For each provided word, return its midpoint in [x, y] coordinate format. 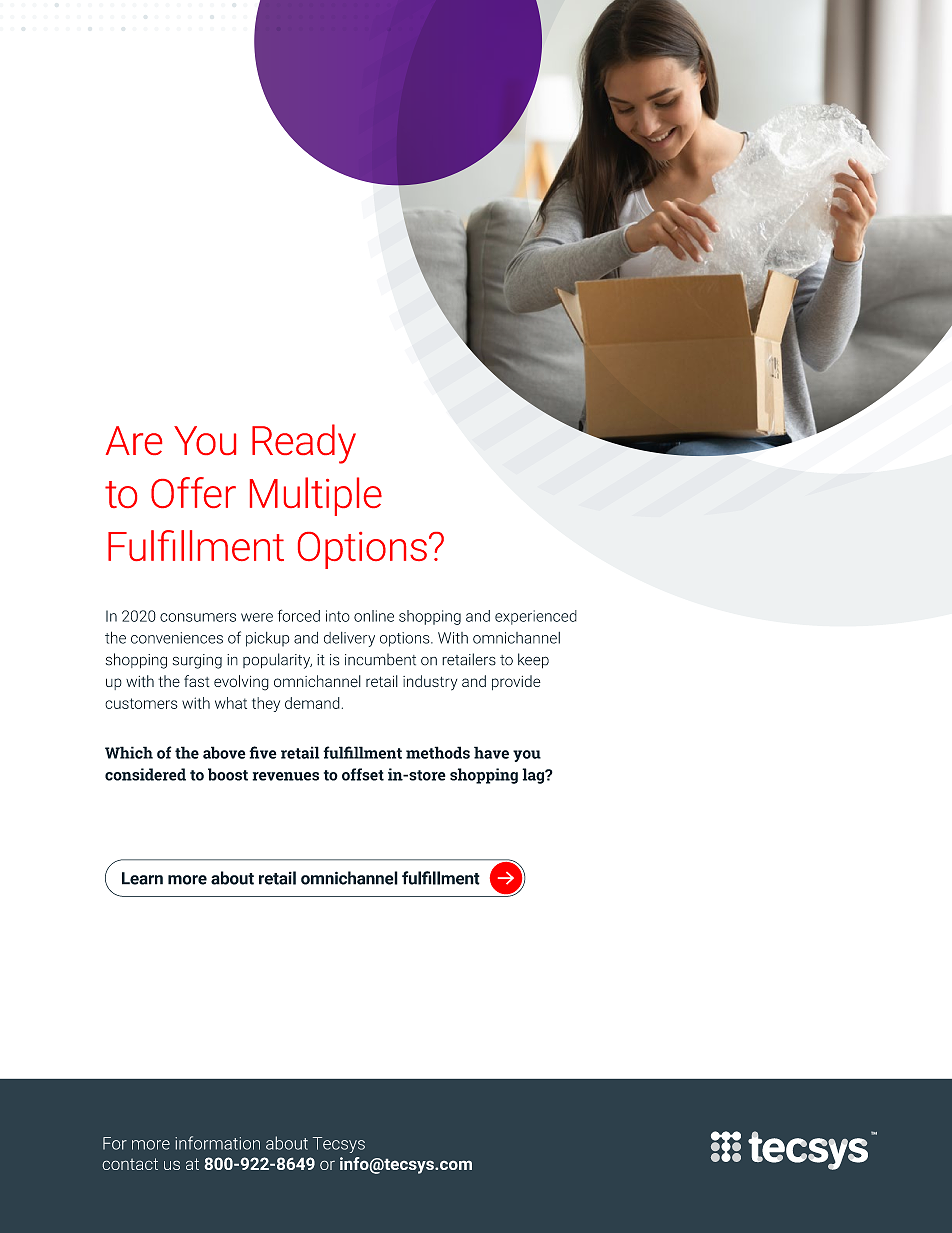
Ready [304, 444]
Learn [142, 878]
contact [130, 1164]
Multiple [316, 496]
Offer [193, 492]
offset [363, 774]
